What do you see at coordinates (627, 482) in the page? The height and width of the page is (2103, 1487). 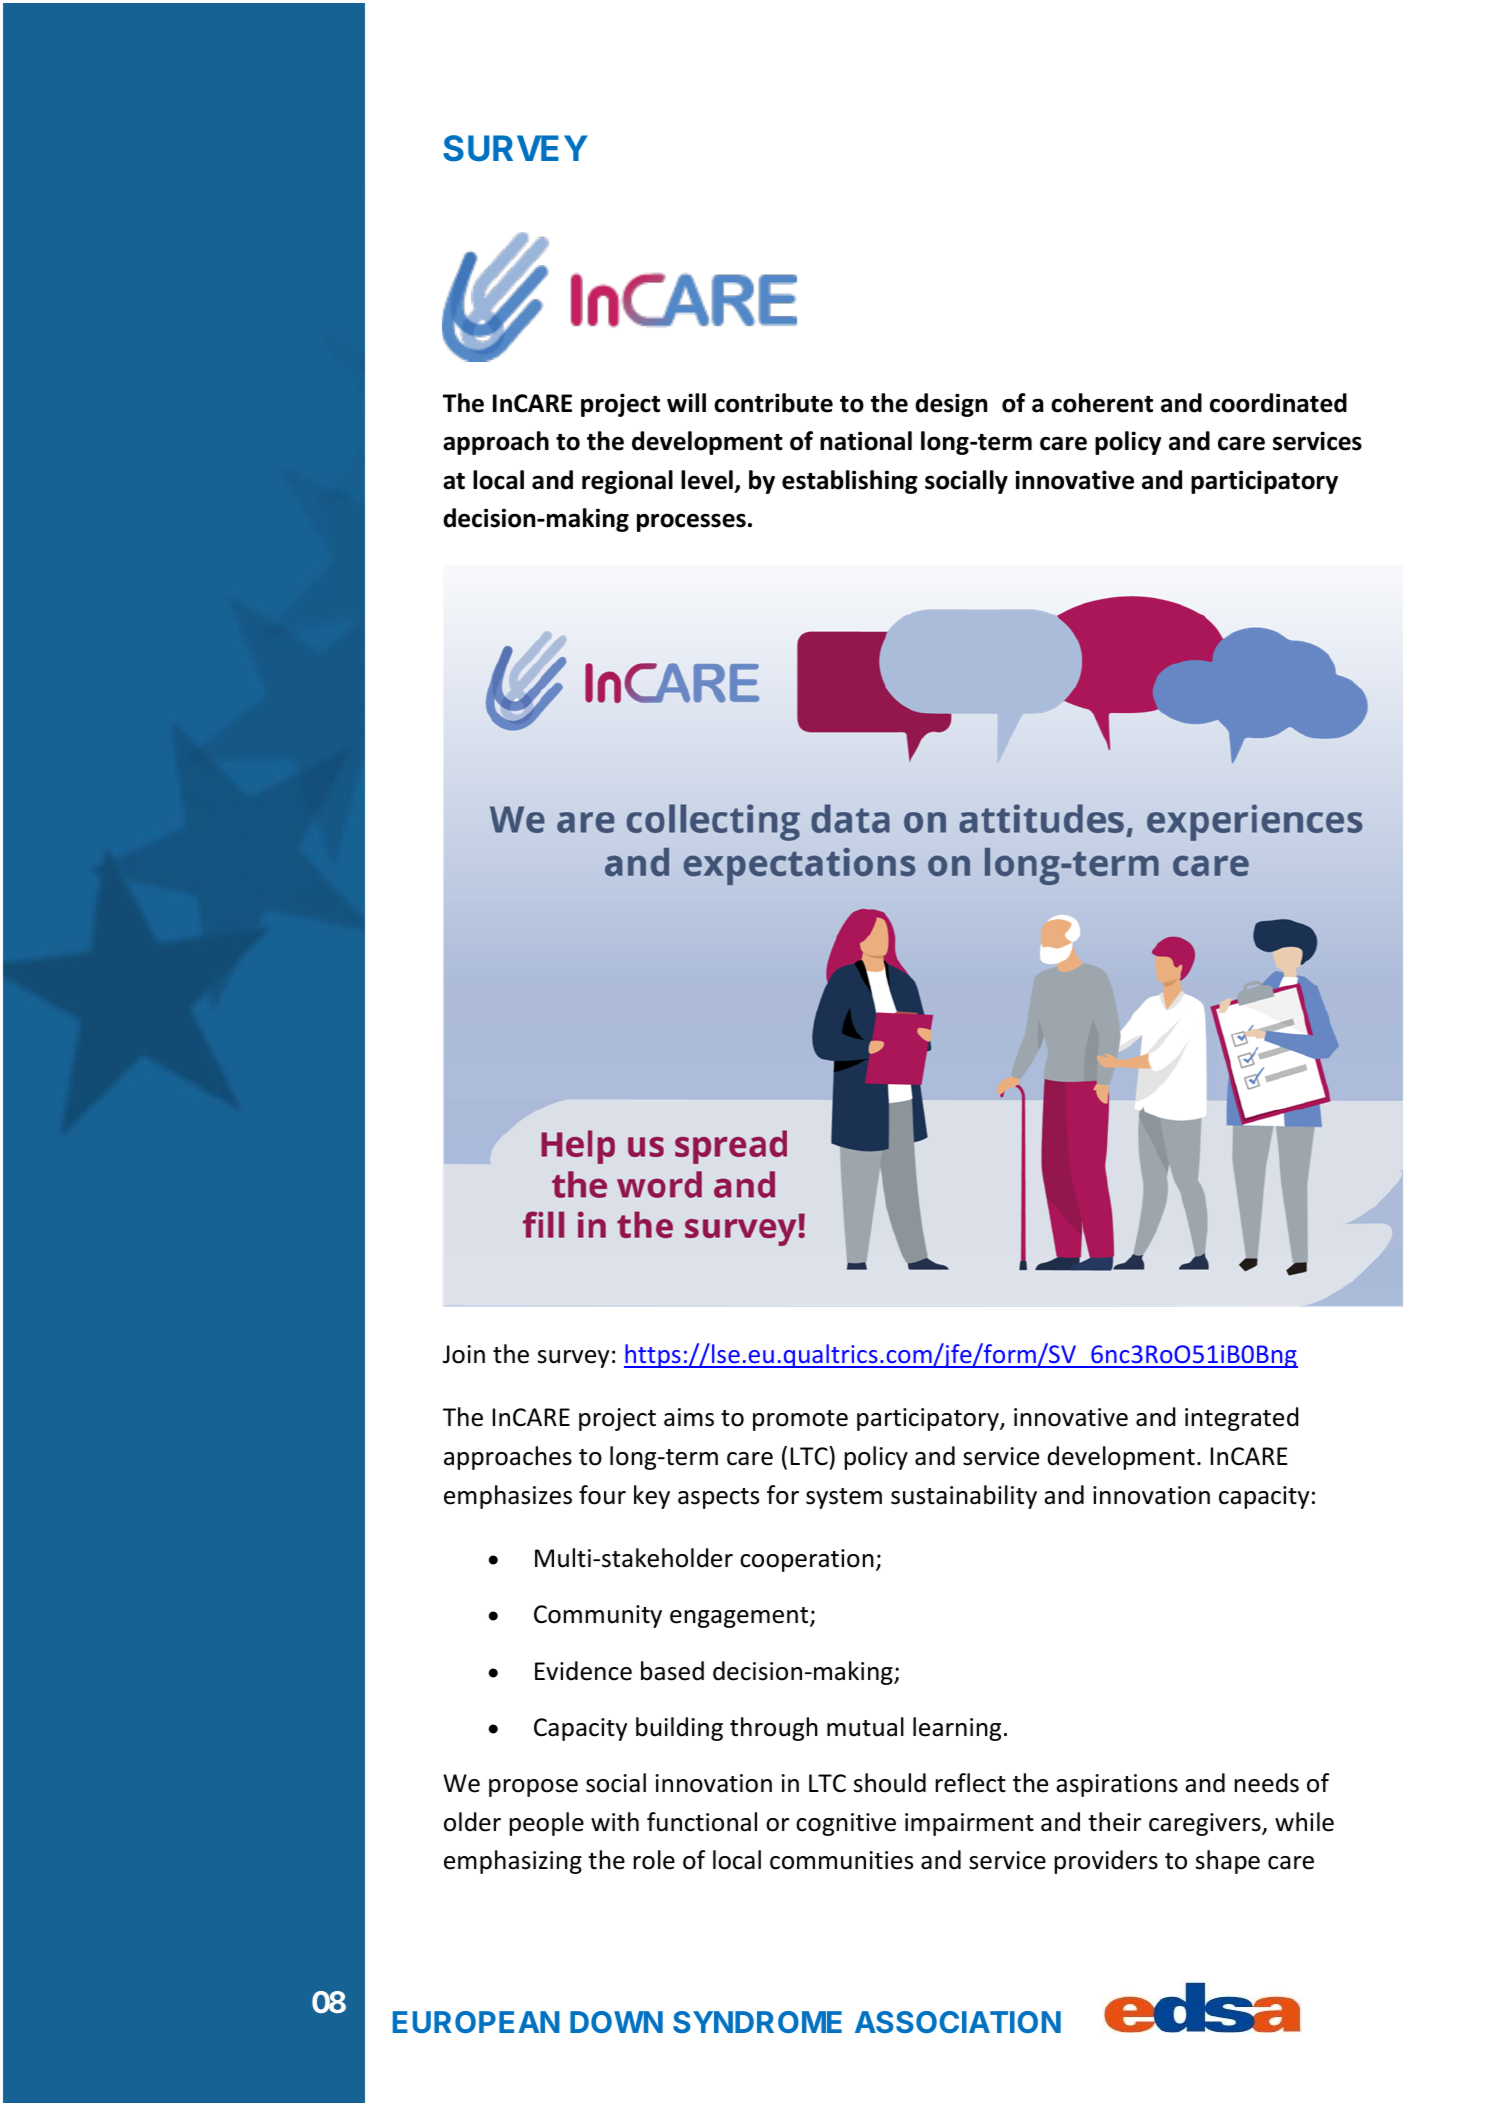 I see `regional` at bounding box center [627, 482].
